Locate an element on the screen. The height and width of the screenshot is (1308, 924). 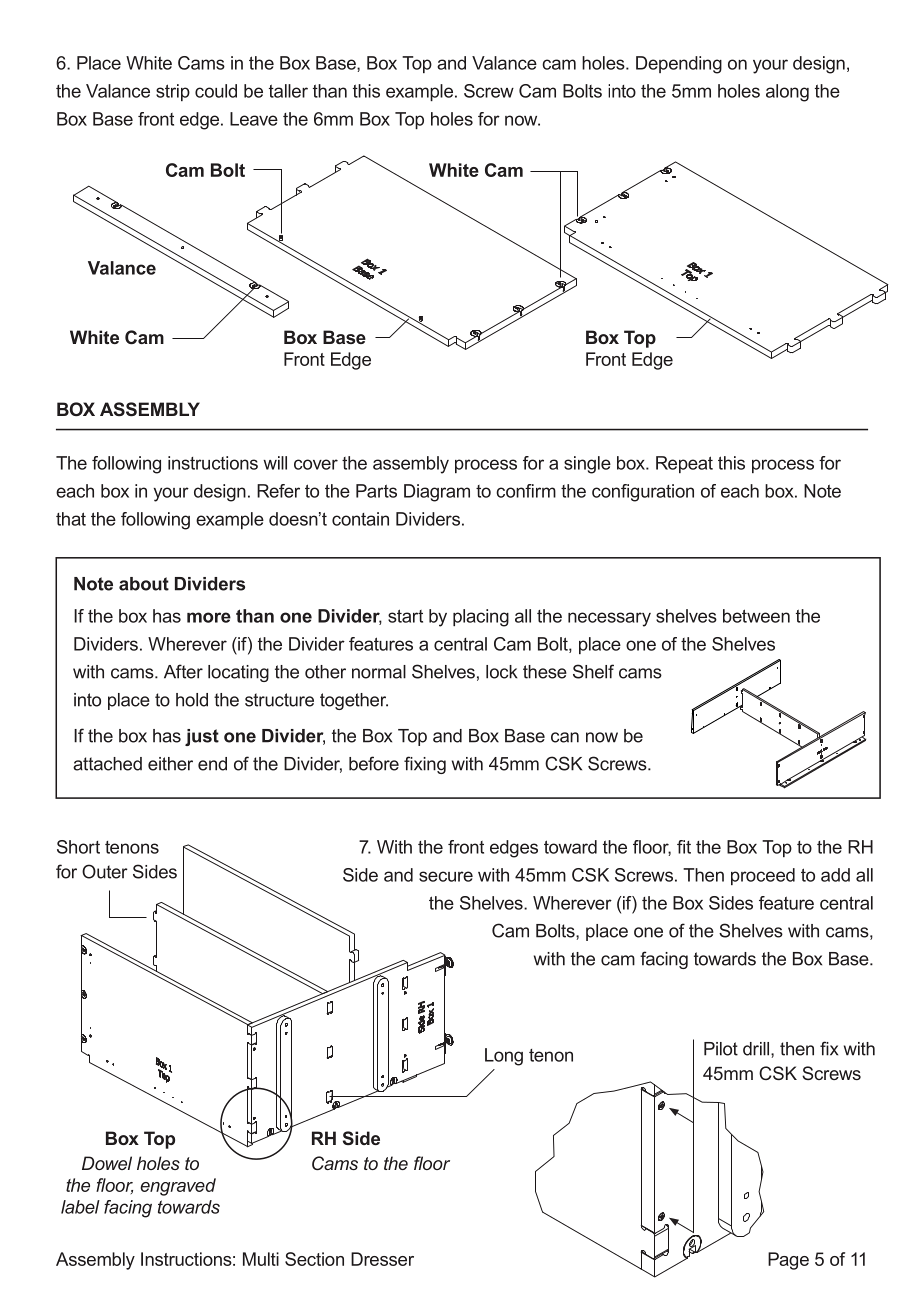
Outer is located at coordinates (105, 871).
